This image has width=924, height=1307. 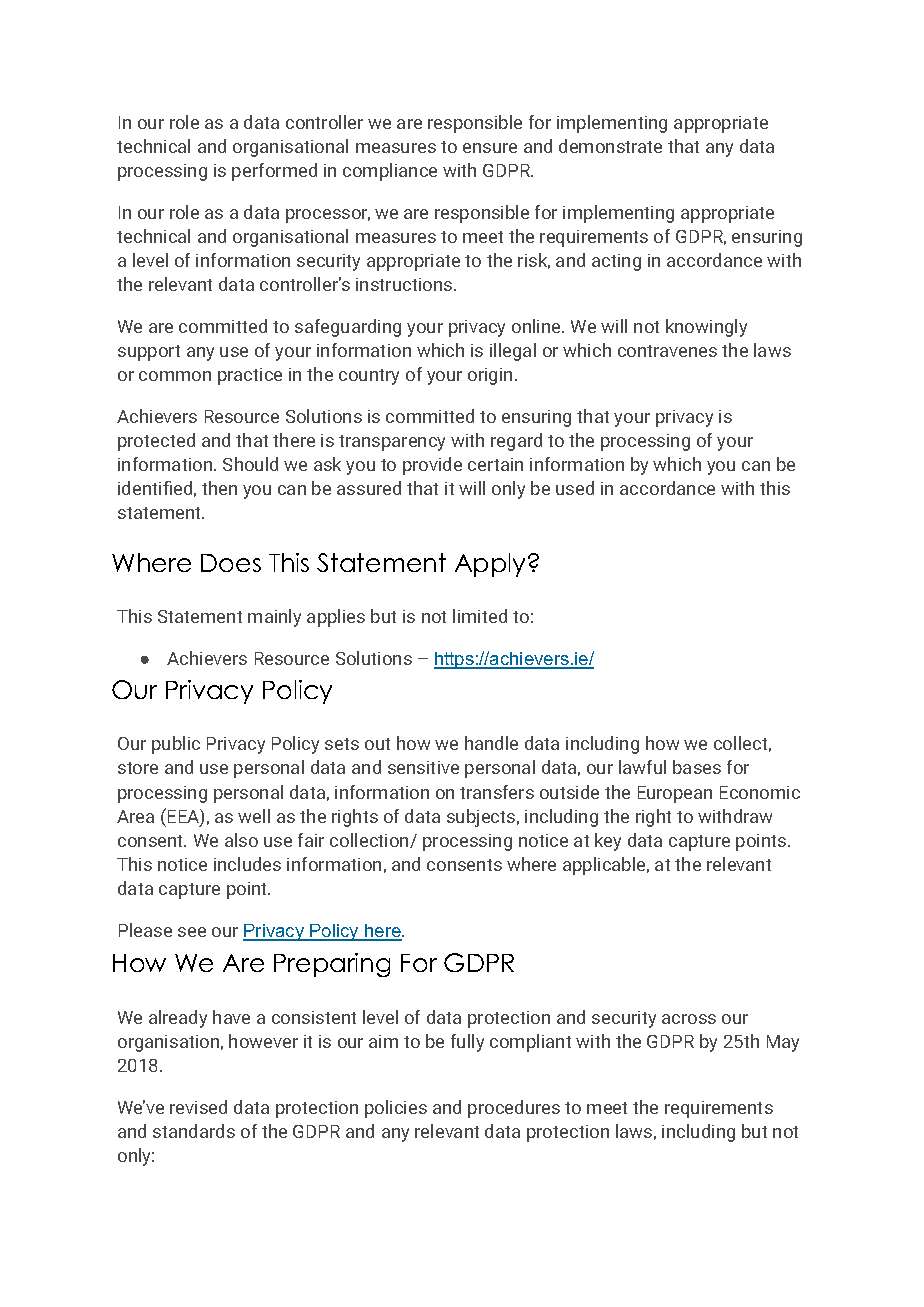 What do you see at coordinates (675, 794) in the image?
I see `European` at bounding box center [675, 794].
